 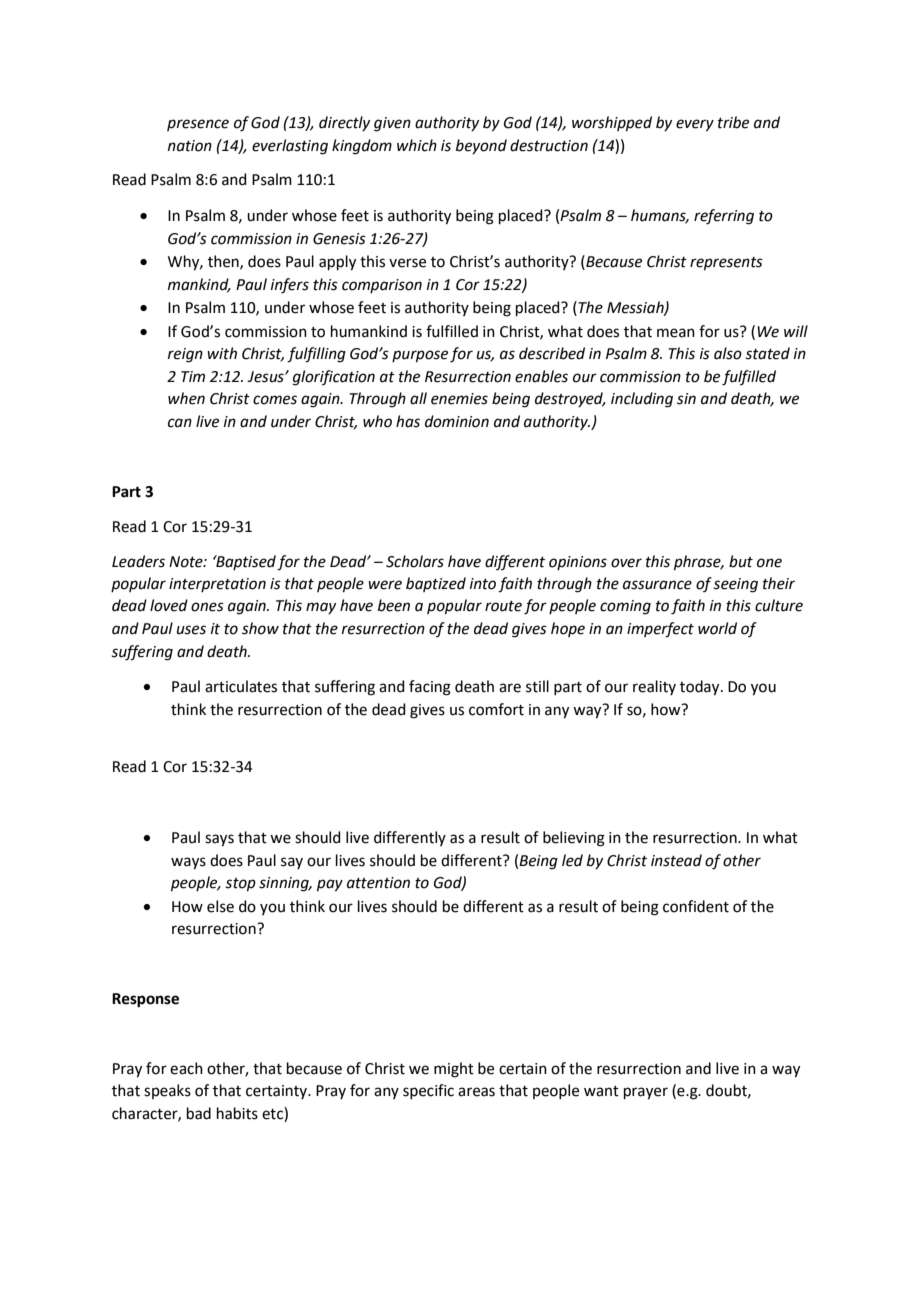 I want to click on dominion, so click(x=457, y=421).
